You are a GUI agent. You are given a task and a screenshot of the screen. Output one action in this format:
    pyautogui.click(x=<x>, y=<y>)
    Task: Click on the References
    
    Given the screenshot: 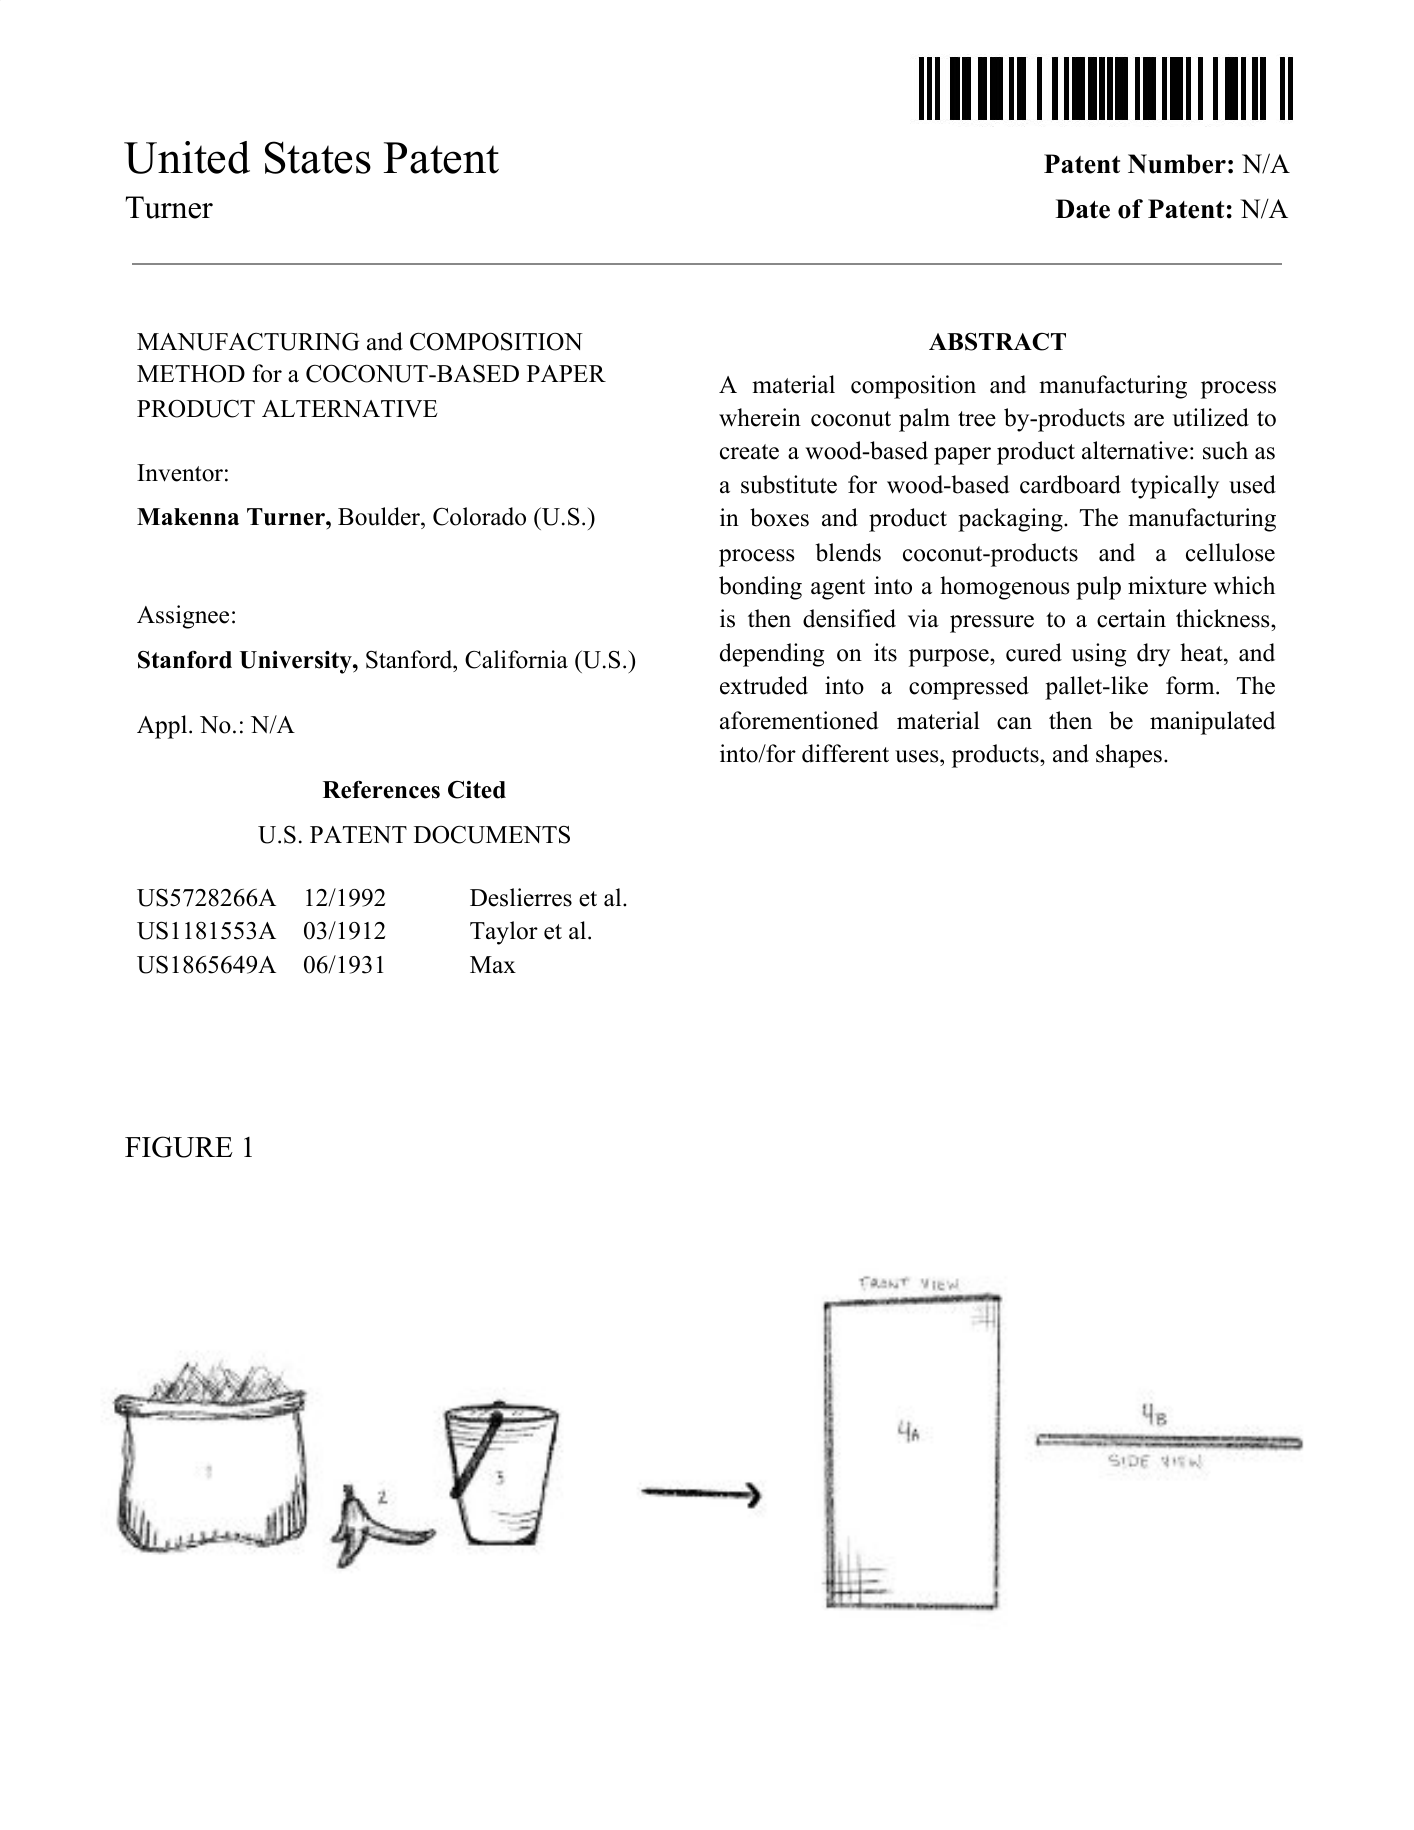 What is the action you would take?
    pyautogui.click(x=381, y=790)
